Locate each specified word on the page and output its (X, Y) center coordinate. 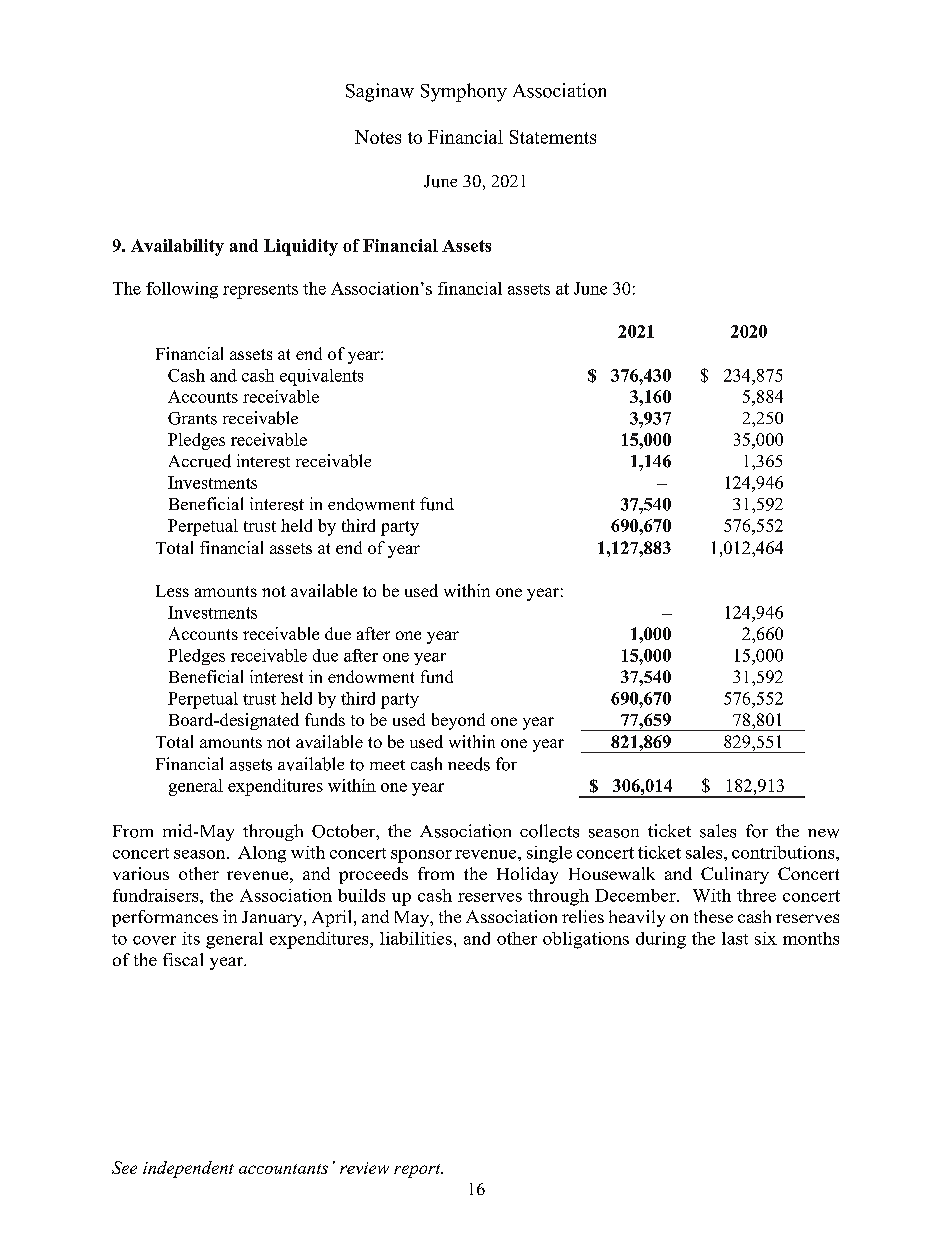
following (182, 290)
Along (262, 854)
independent (188, 1169)
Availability (177, 247)
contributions (784, 852)
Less (172, 591)
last (735, 938)
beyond (458, 721)
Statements (553, 137)
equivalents (321, 377)
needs (469, 764)
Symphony (464, 92)
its (191, 938)
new (823, 833)
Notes (378, 137)
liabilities (416, 938)
